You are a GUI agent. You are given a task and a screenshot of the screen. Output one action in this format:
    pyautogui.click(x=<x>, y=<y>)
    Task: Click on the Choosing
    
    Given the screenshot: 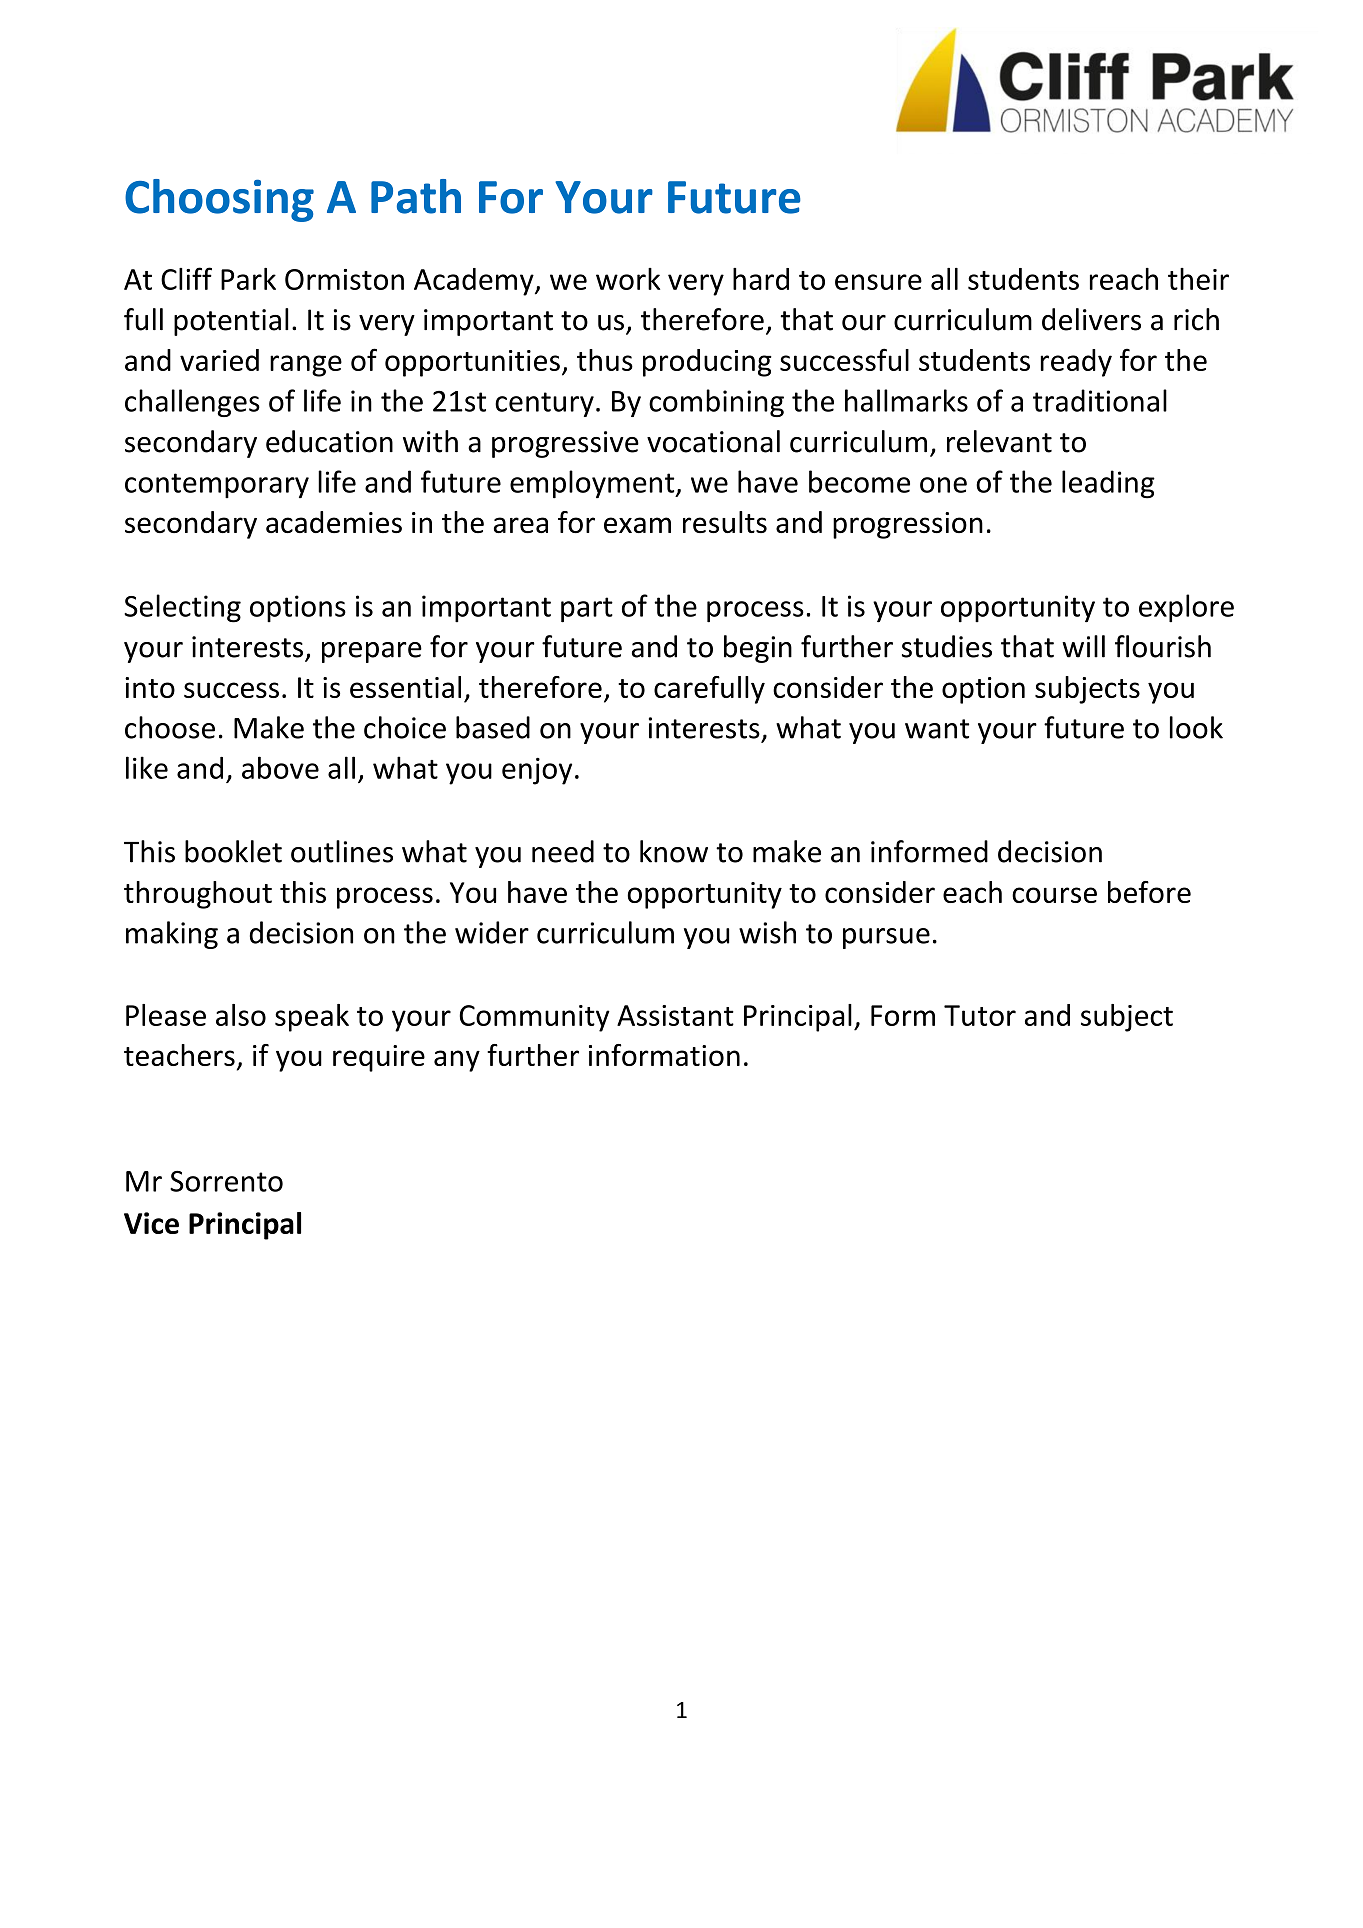 What is the action you would take?
    pyautogui.click(x=219, y=200)
